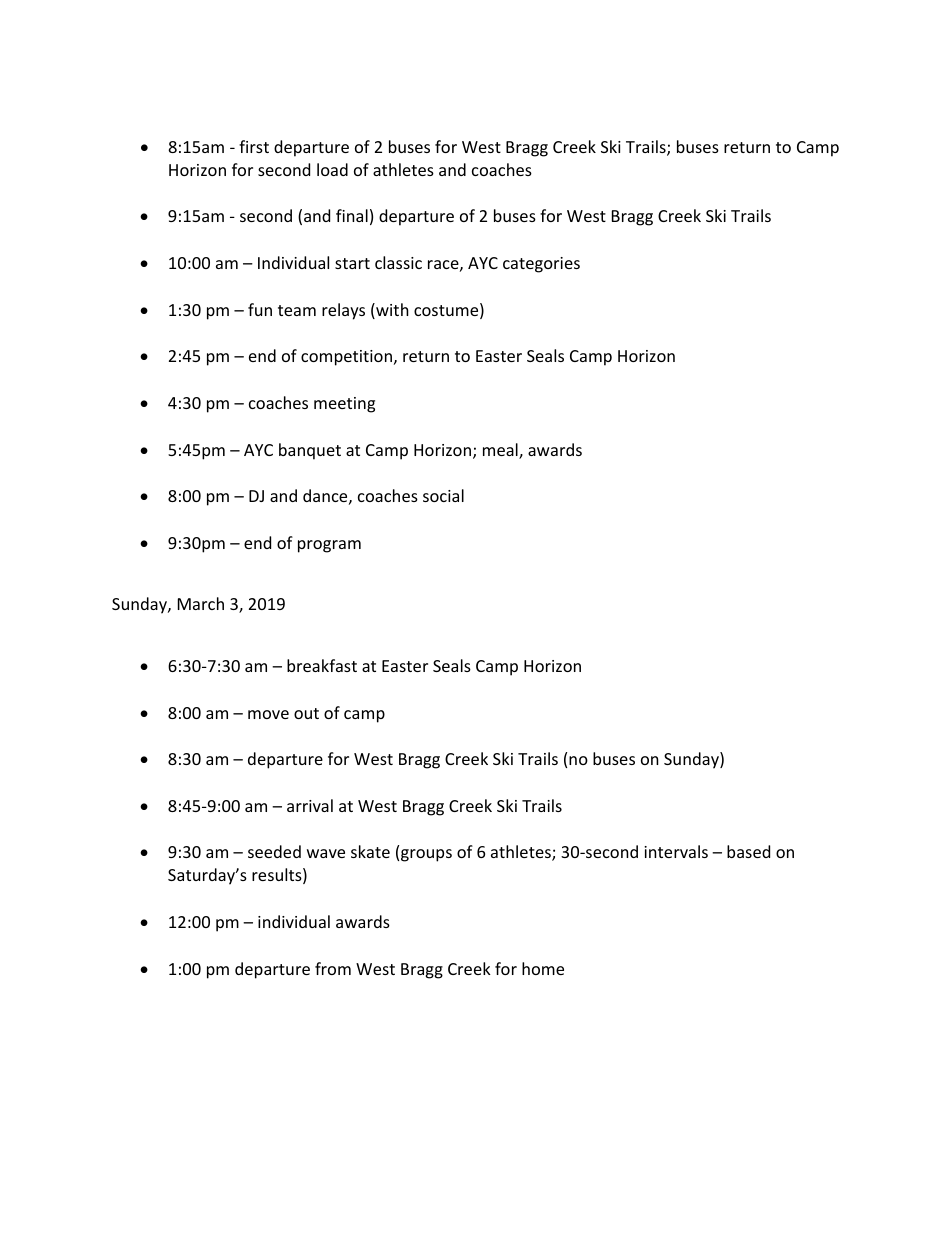 This screenshot has height=1233, width=952. Describe the element at coordinates (676, 851) in the screenshot. I see `intervals` at that location.
